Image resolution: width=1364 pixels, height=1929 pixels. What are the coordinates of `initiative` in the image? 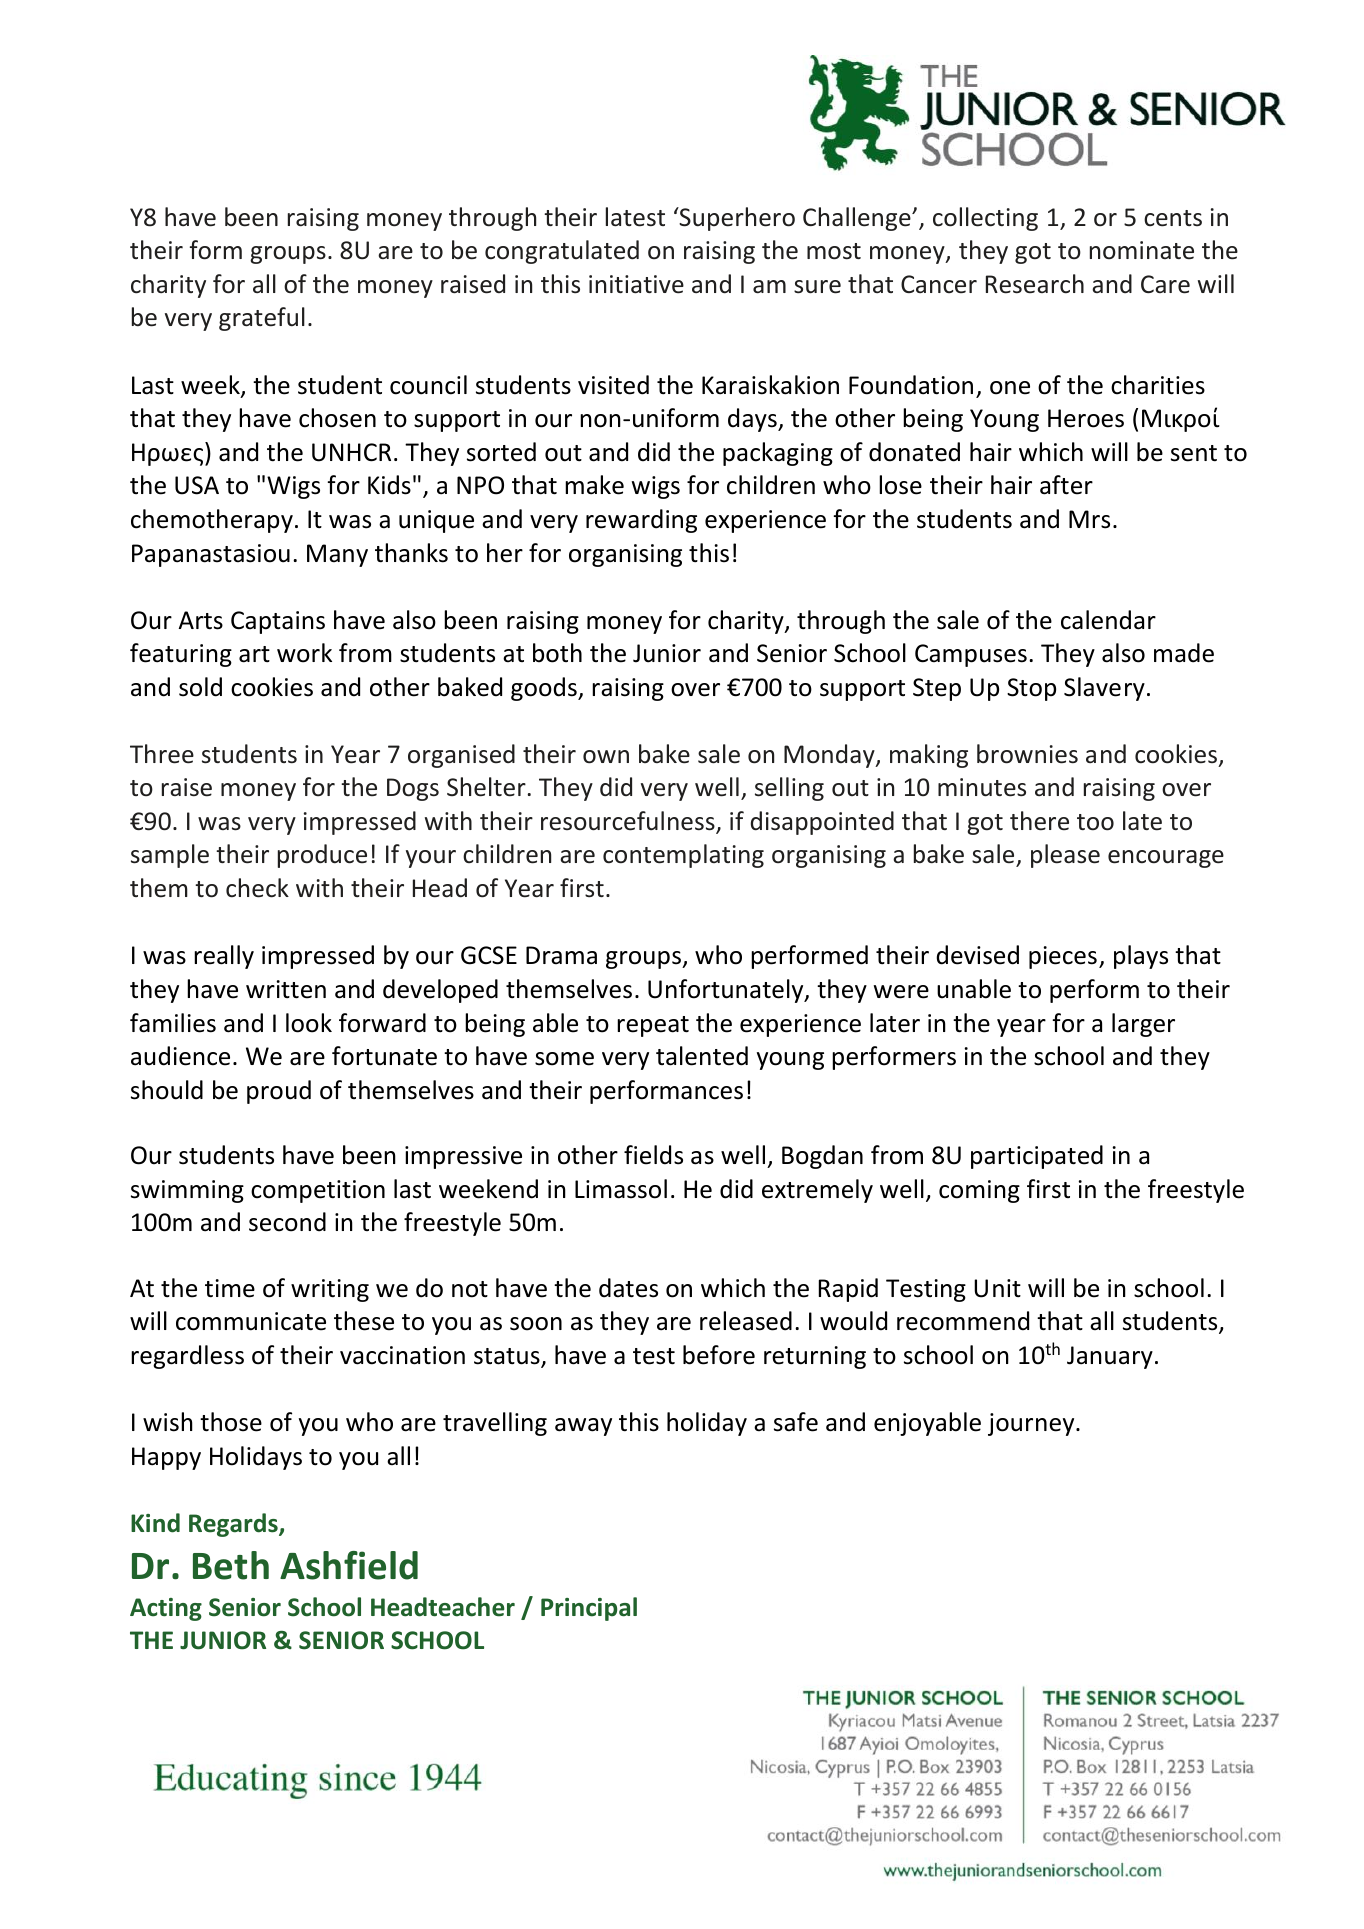 It's located at (636, 284).
